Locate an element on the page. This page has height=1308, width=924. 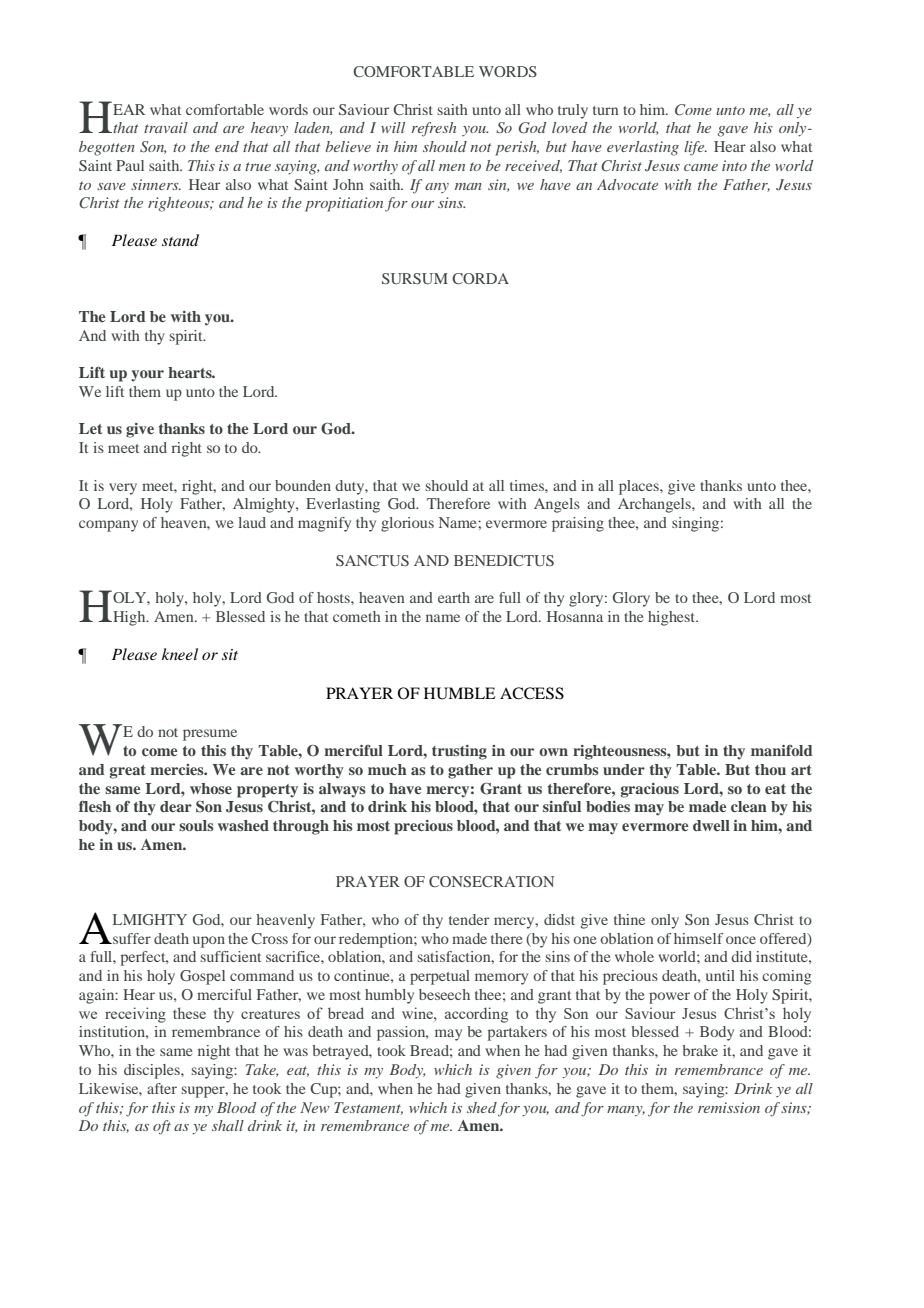
places is located at coordinates (640, 487).
